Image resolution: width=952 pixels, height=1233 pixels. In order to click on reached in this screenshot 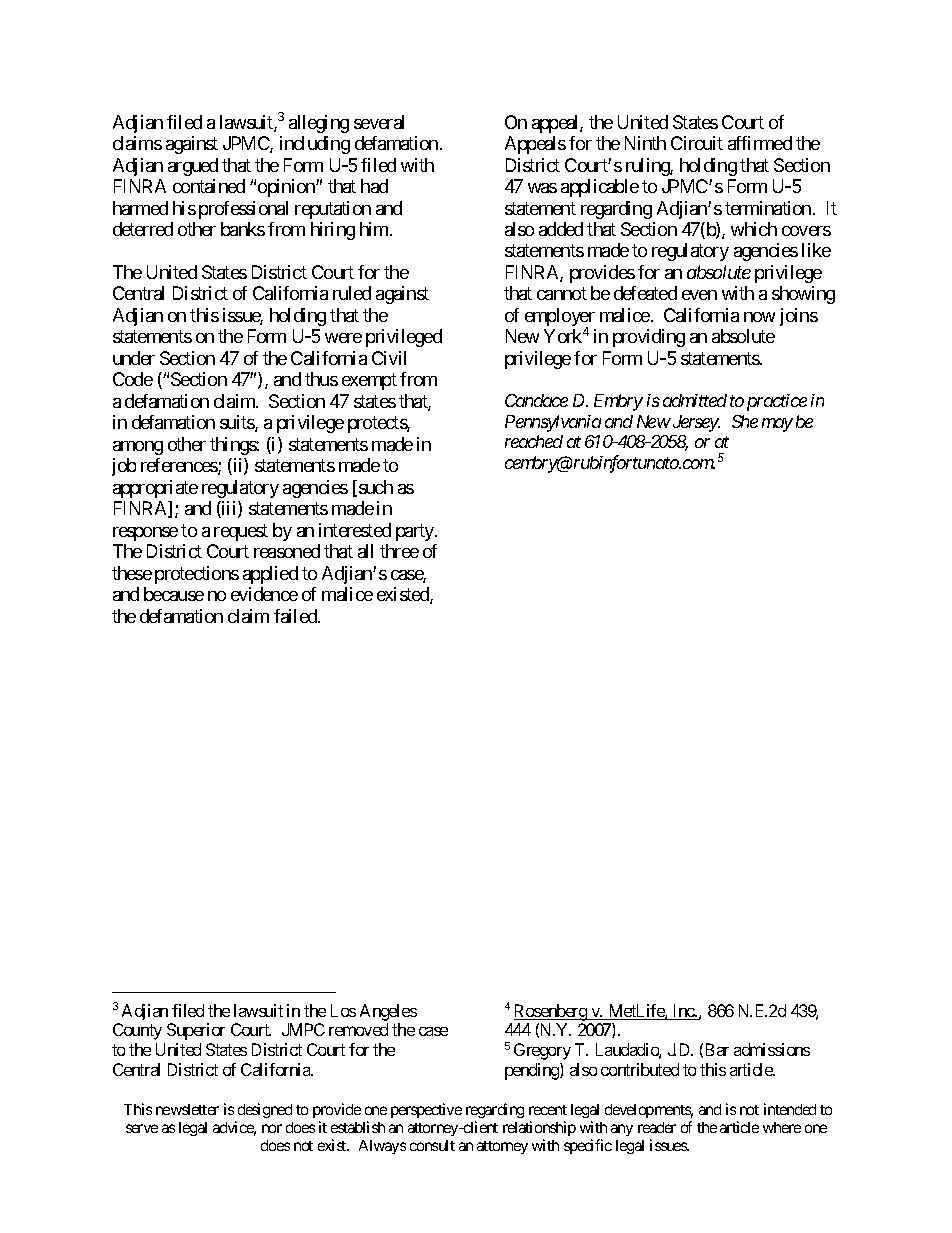, I will do `click(534, 441)`.
